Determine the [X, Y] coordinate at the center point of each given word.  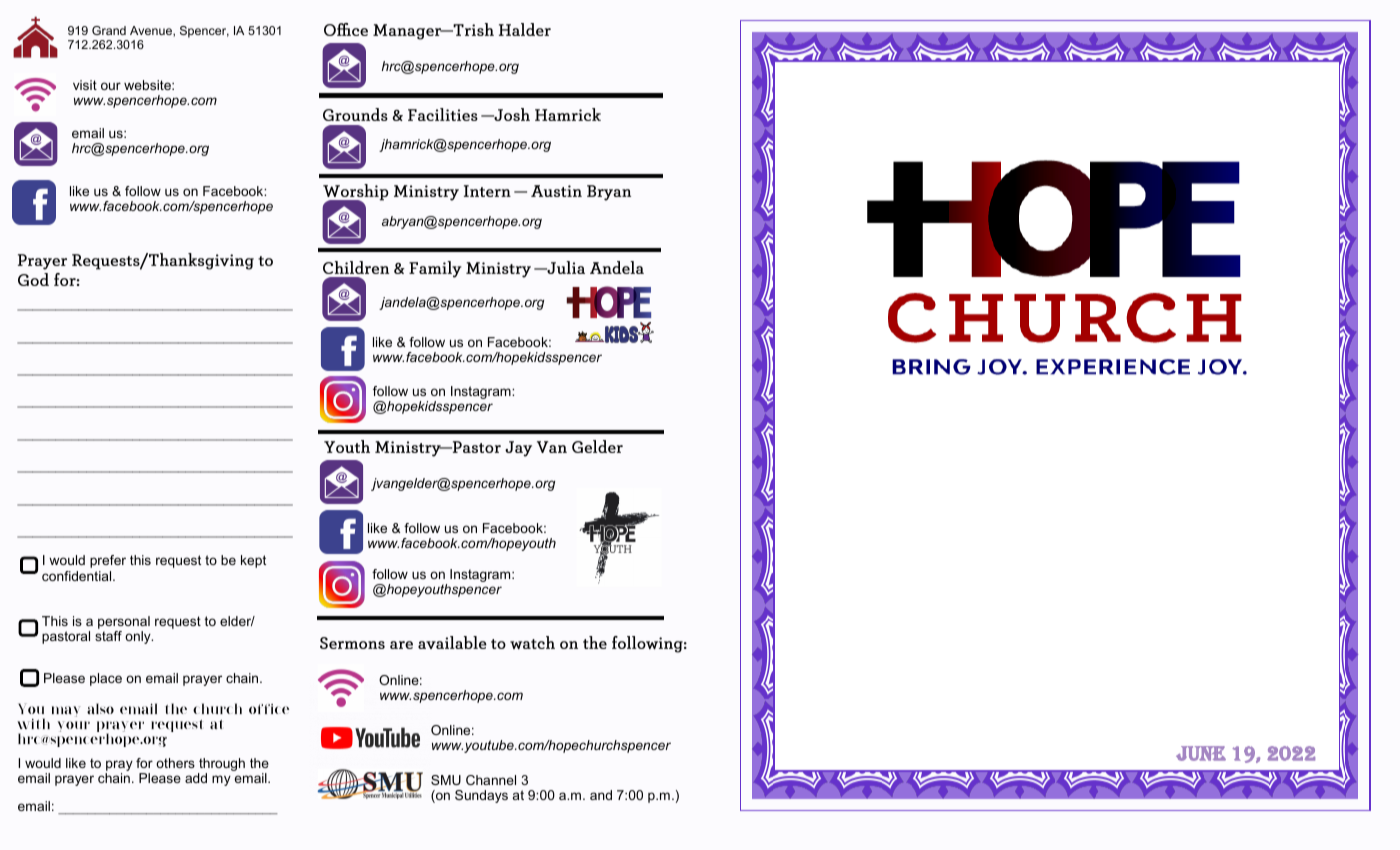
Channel [491, 780]
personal [124, 624]
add [196, 778]
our [111, 86]
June [1201, 753]
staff [108, 636]
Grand [109, 30]
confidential [78, 576]
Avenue [152, 31]
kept [253, 561]
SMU [446, 780]
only [139, 637]
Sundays [481, 796]
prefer [108, 561]
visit [85, 85]
